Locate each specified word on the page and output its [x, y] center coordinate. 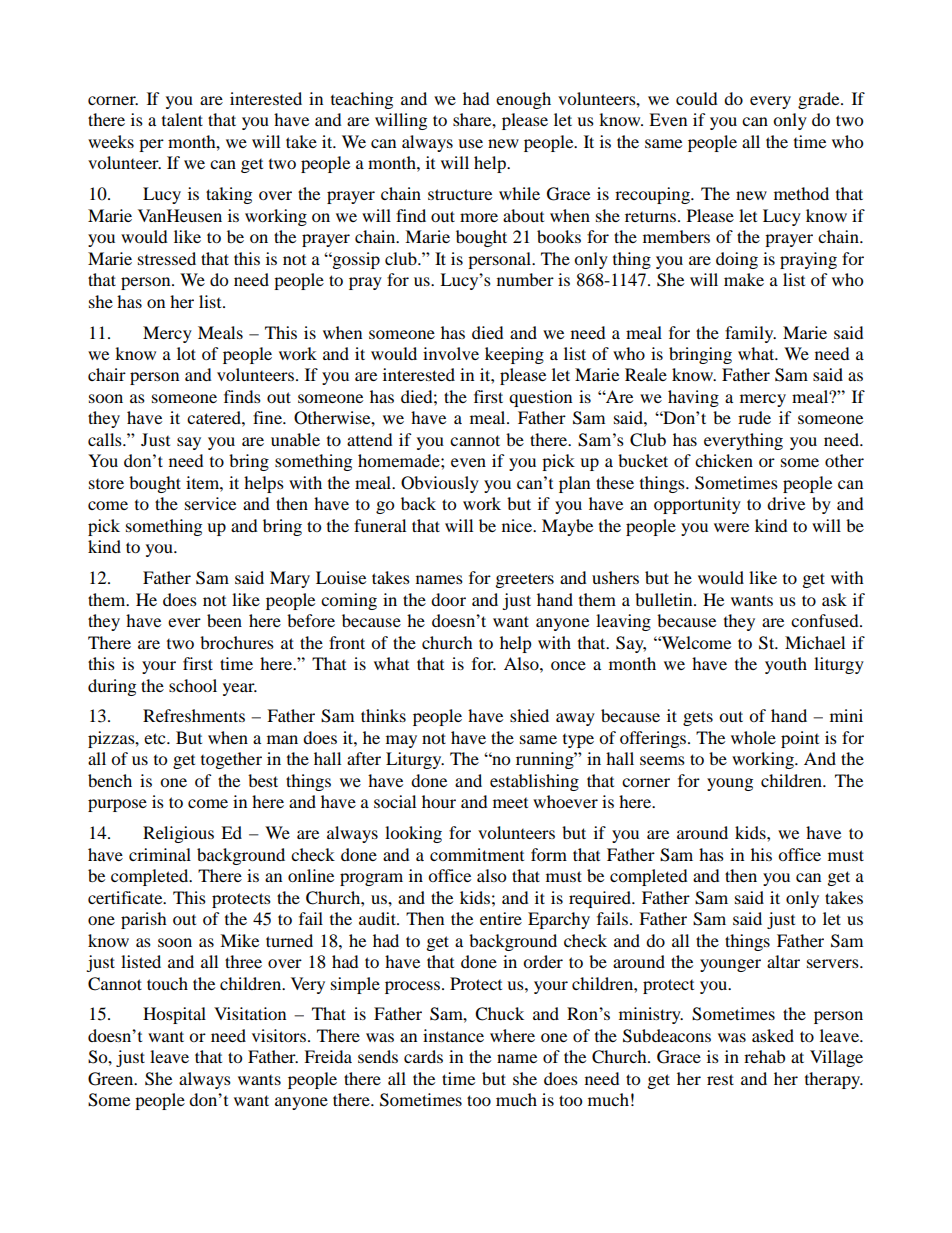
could [697, 98]
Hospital [174, 1015]
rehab [764, 1056]
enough [523, 100]
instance [453, 1035]
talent [182, 119]
